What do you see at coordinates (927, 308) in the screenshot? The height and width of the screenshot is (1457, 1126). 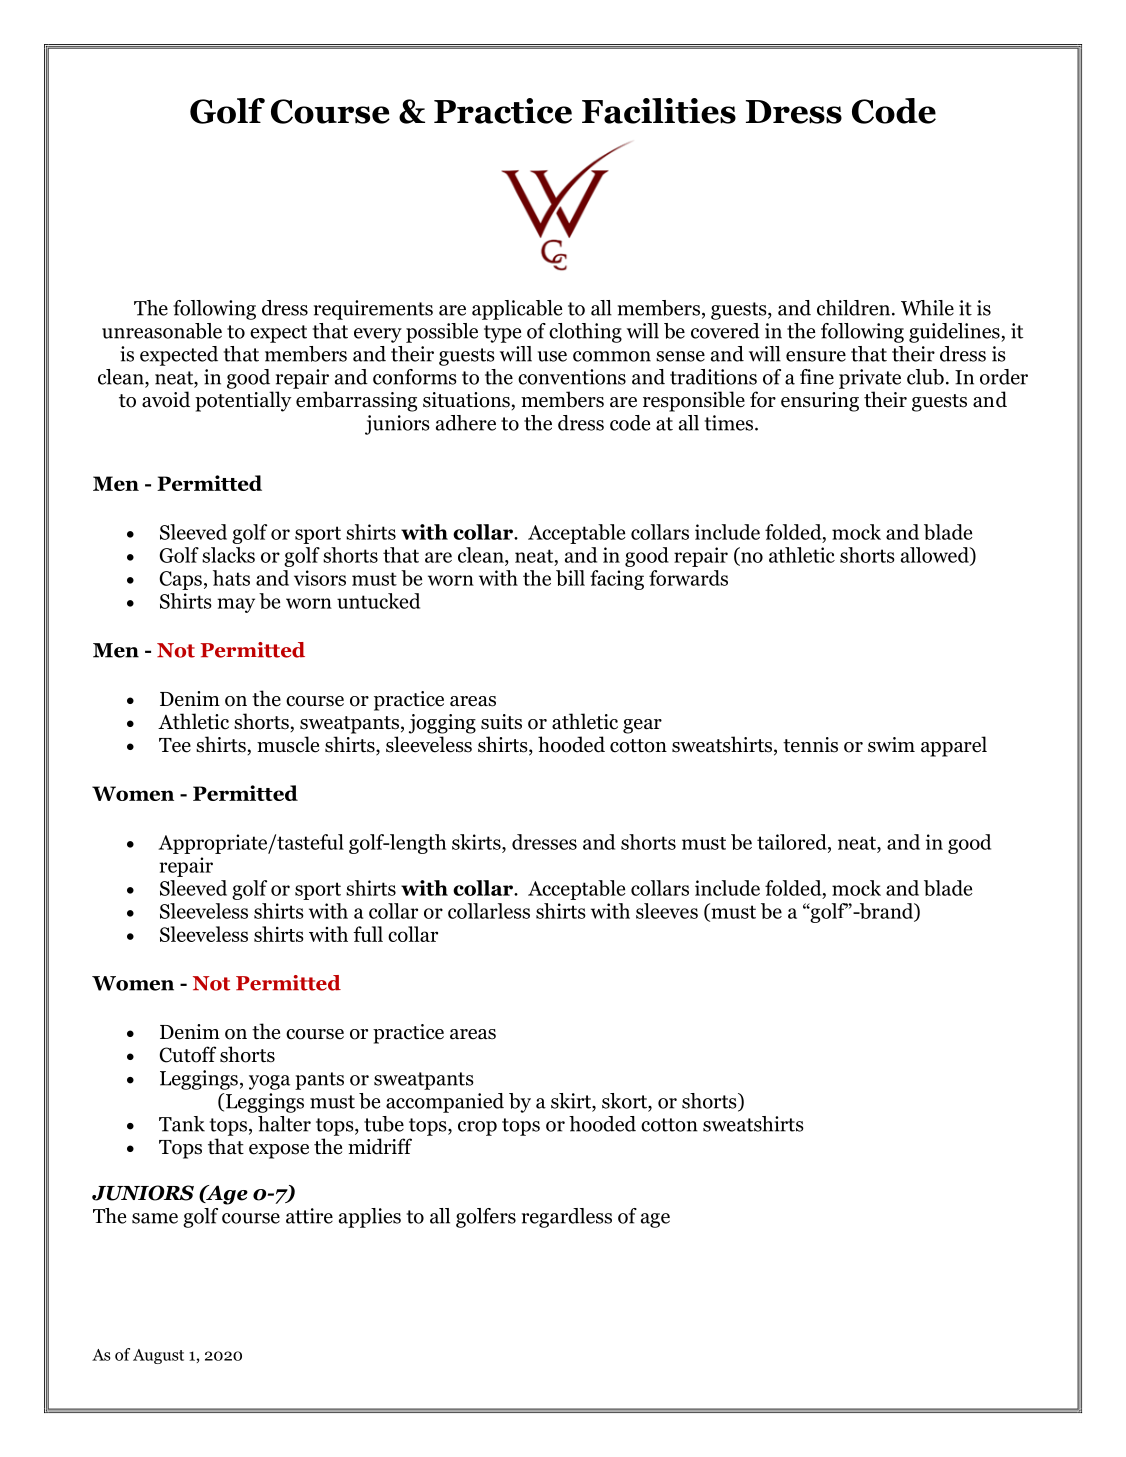 I see `While` at bounding box center [927, 308].
